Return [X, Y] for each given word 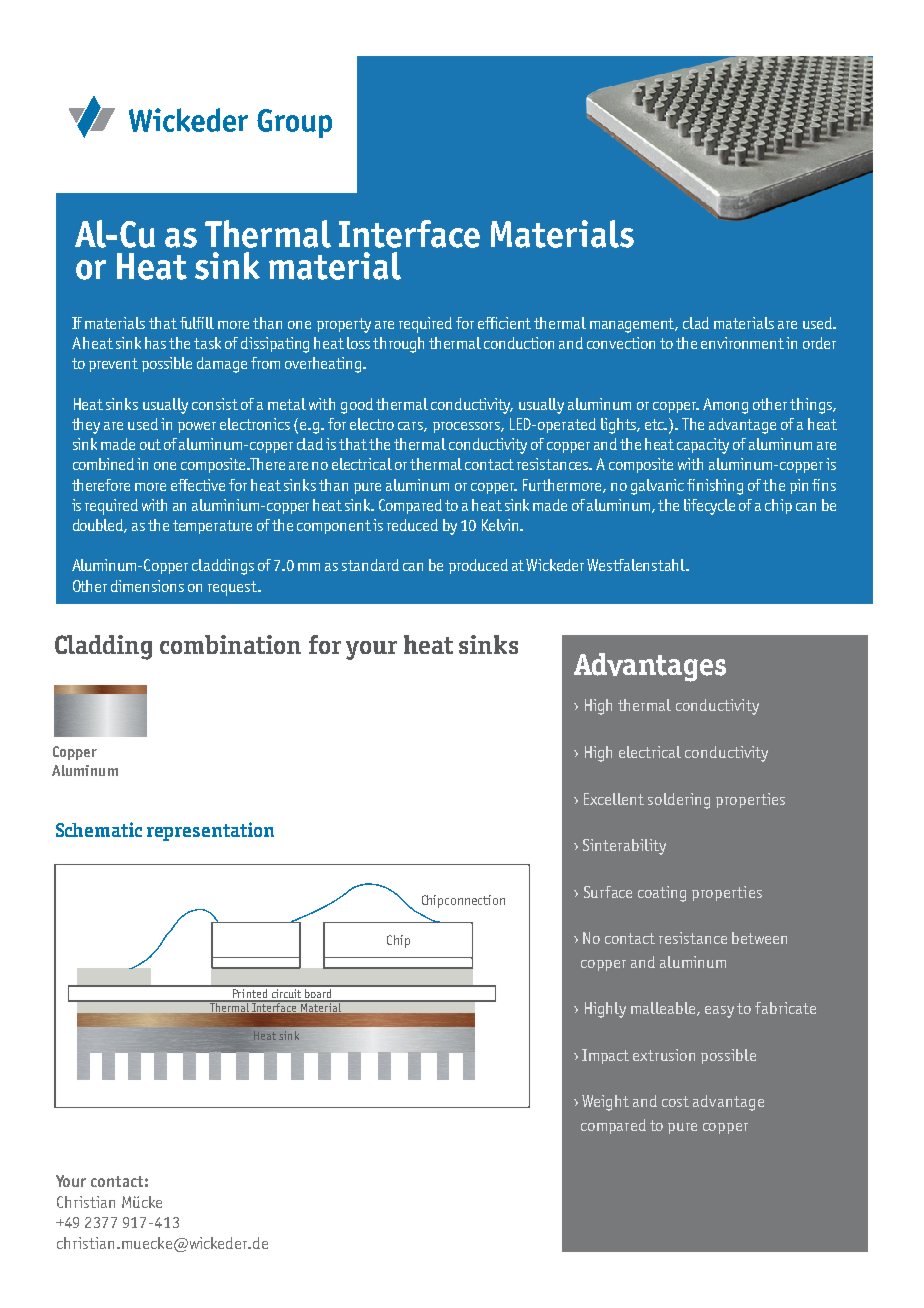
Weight [605, 1103]
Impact [605, 1056]
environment [742, 343]
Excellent [614, 799]
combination [230, 644]
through [398, 345]
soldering [679, 801]
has [155, 343]
